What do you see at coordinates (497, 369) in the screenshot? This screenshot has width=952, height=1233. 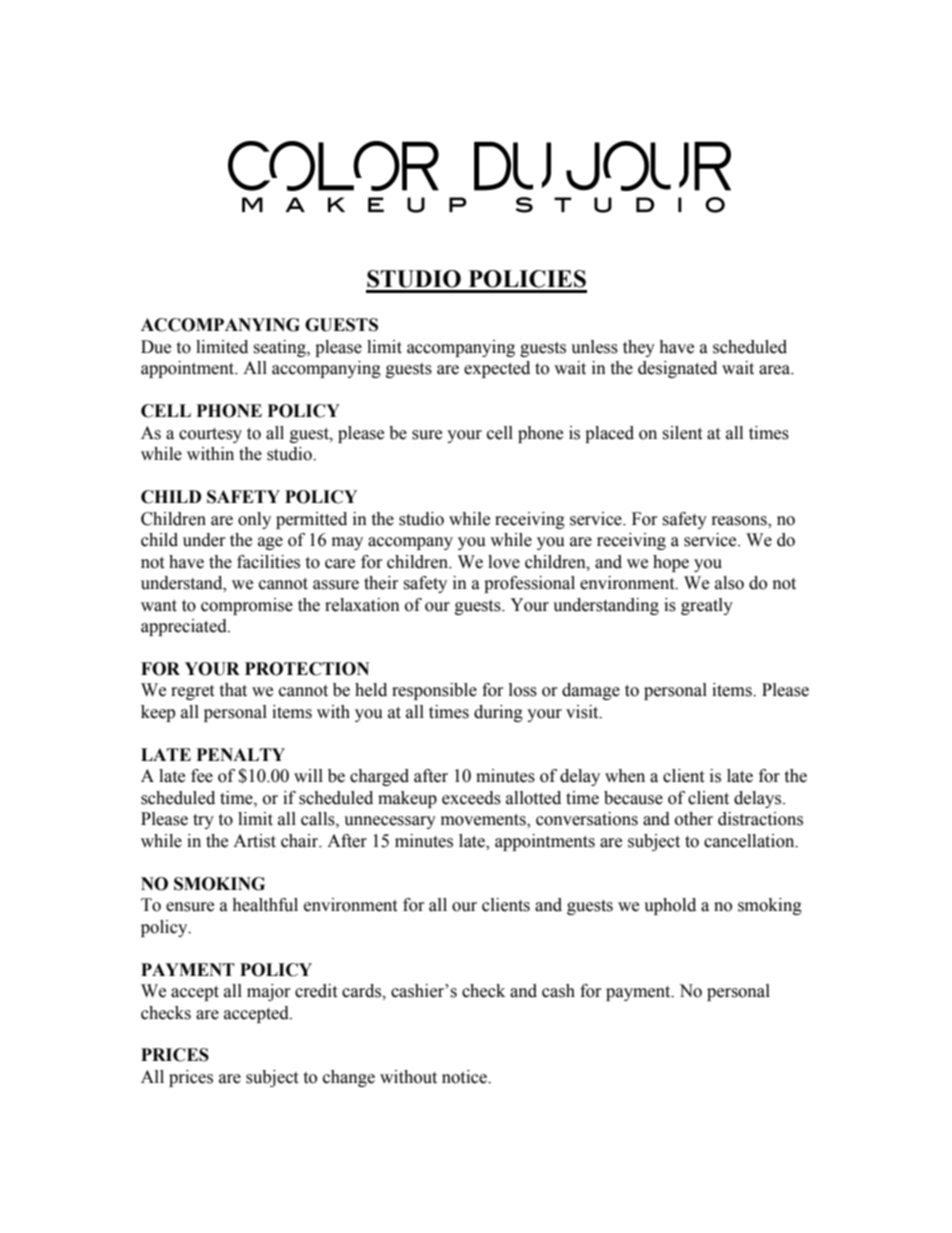 I see `expected` at bounding box center [497, 369].
